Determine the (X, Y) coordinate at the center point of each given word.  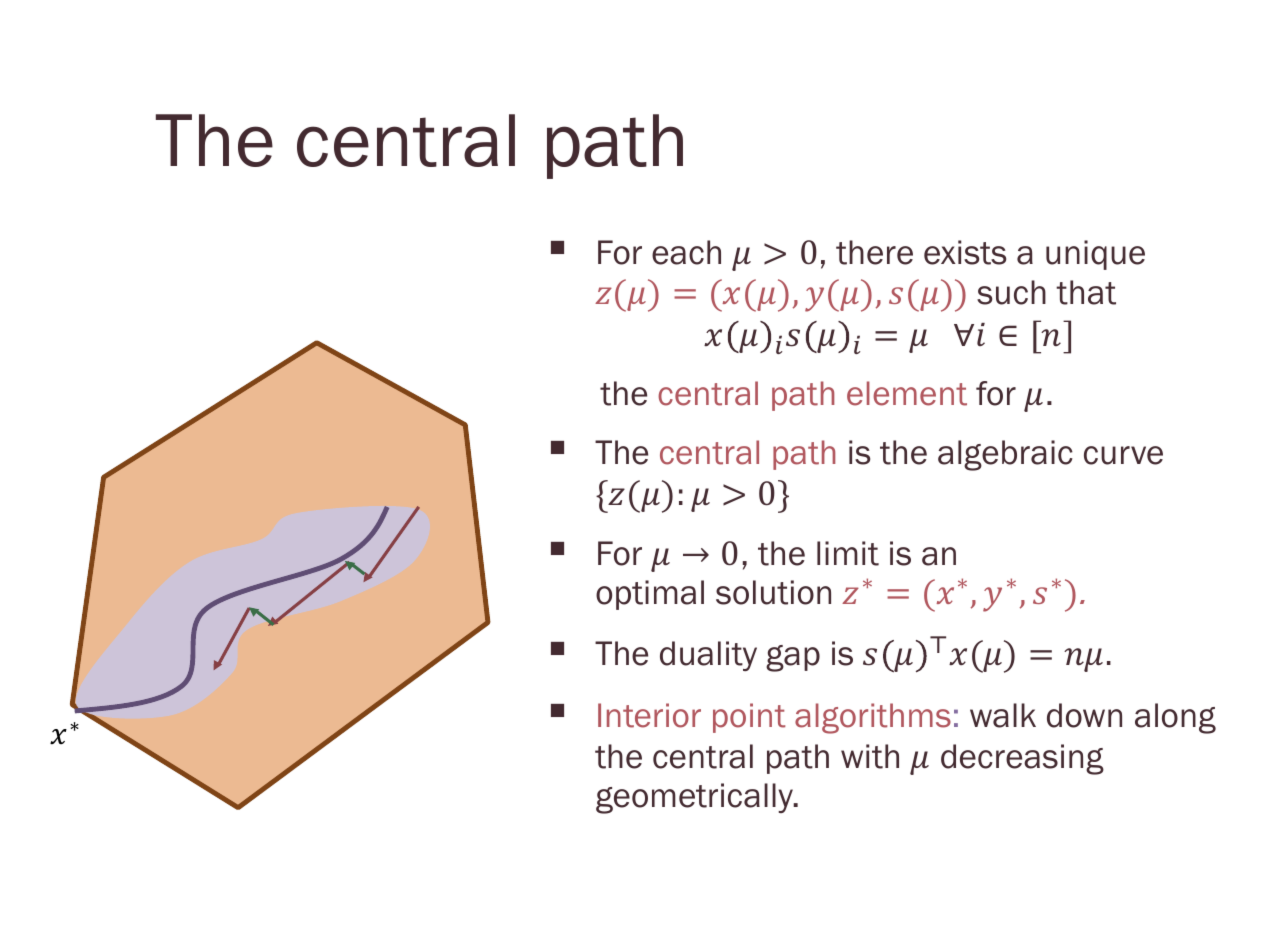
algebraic (1005, 455)
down (1084, 715)
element (907, 393)
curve (1123, 455)
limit (848, 553)
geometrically (695, 798)
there (874, 252)
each (686, 252)
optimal (650, 595)
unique (1095, 255)
